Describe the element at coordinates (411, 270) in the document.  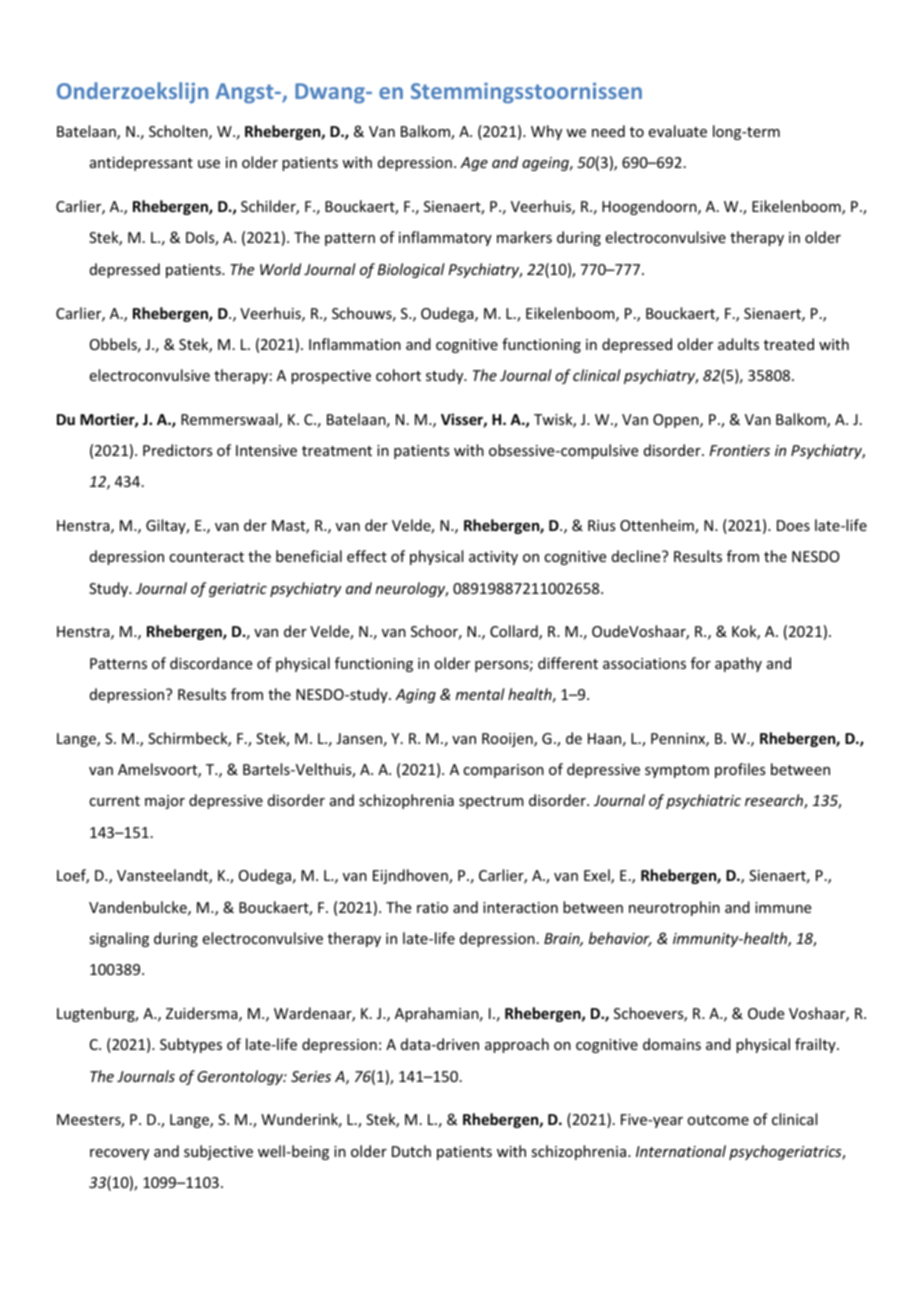
I see `Biological` at that location.
